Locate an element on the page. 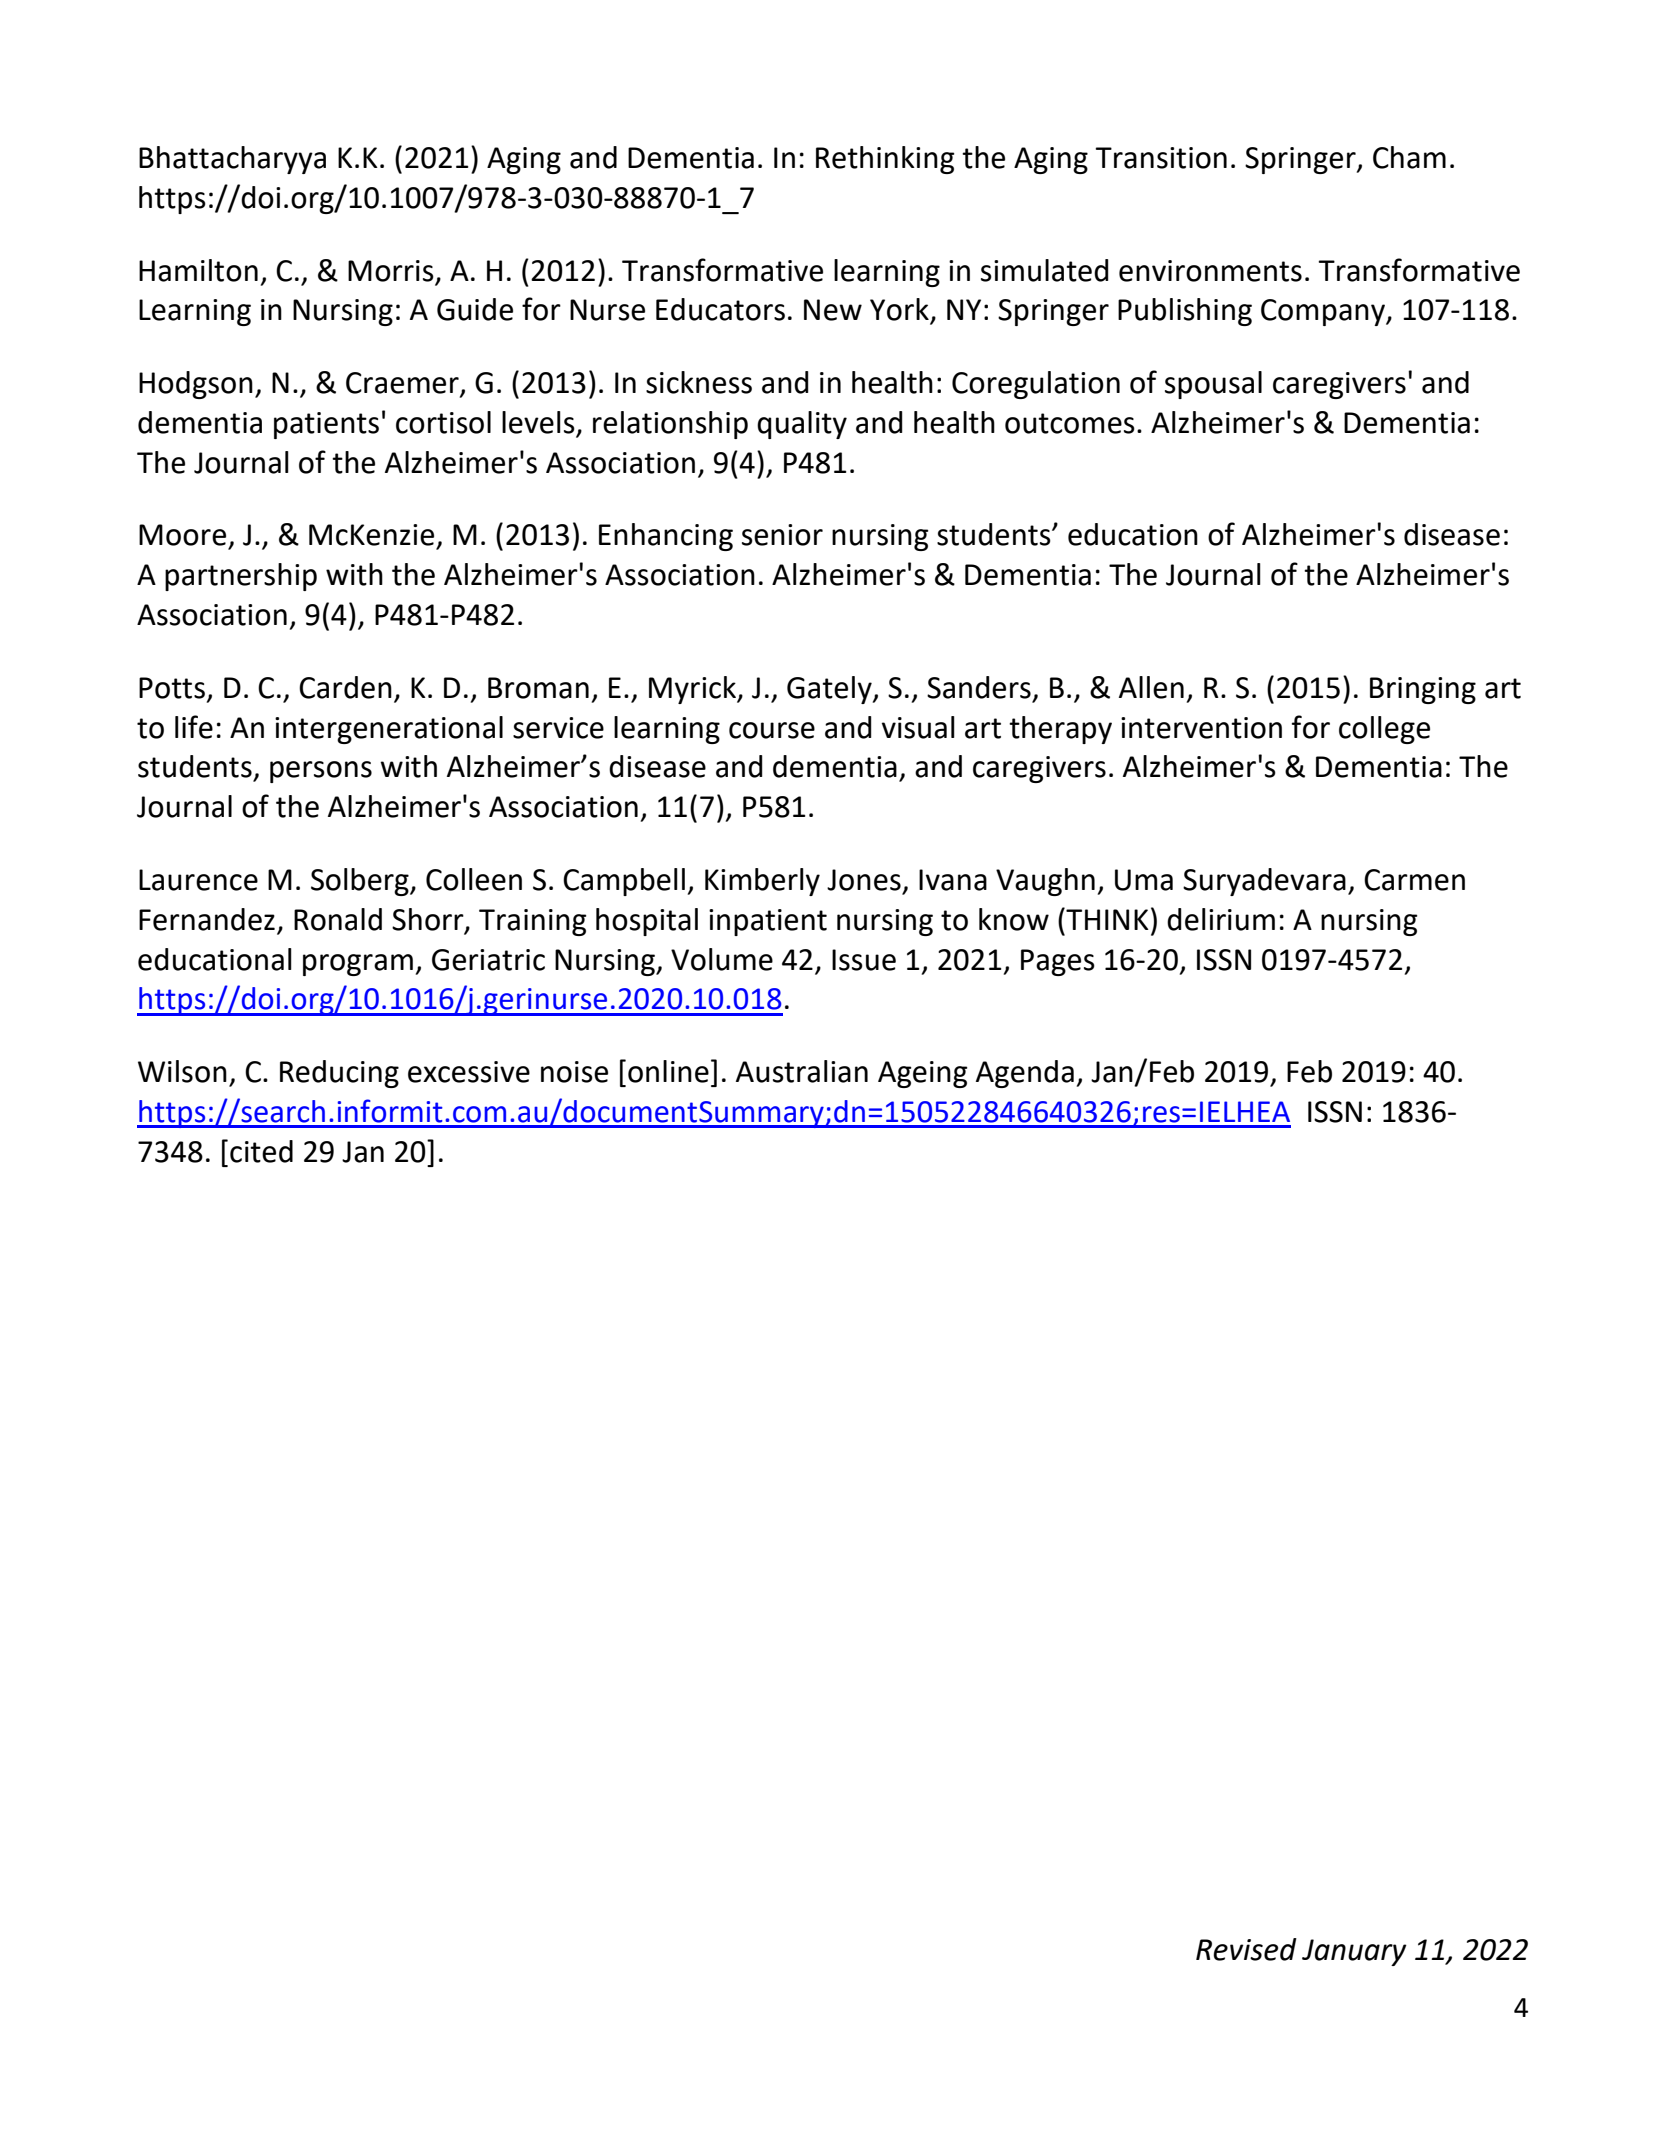 The height and width of the page is (2156, 1666). Morris is located at coordinates (391, 271).
